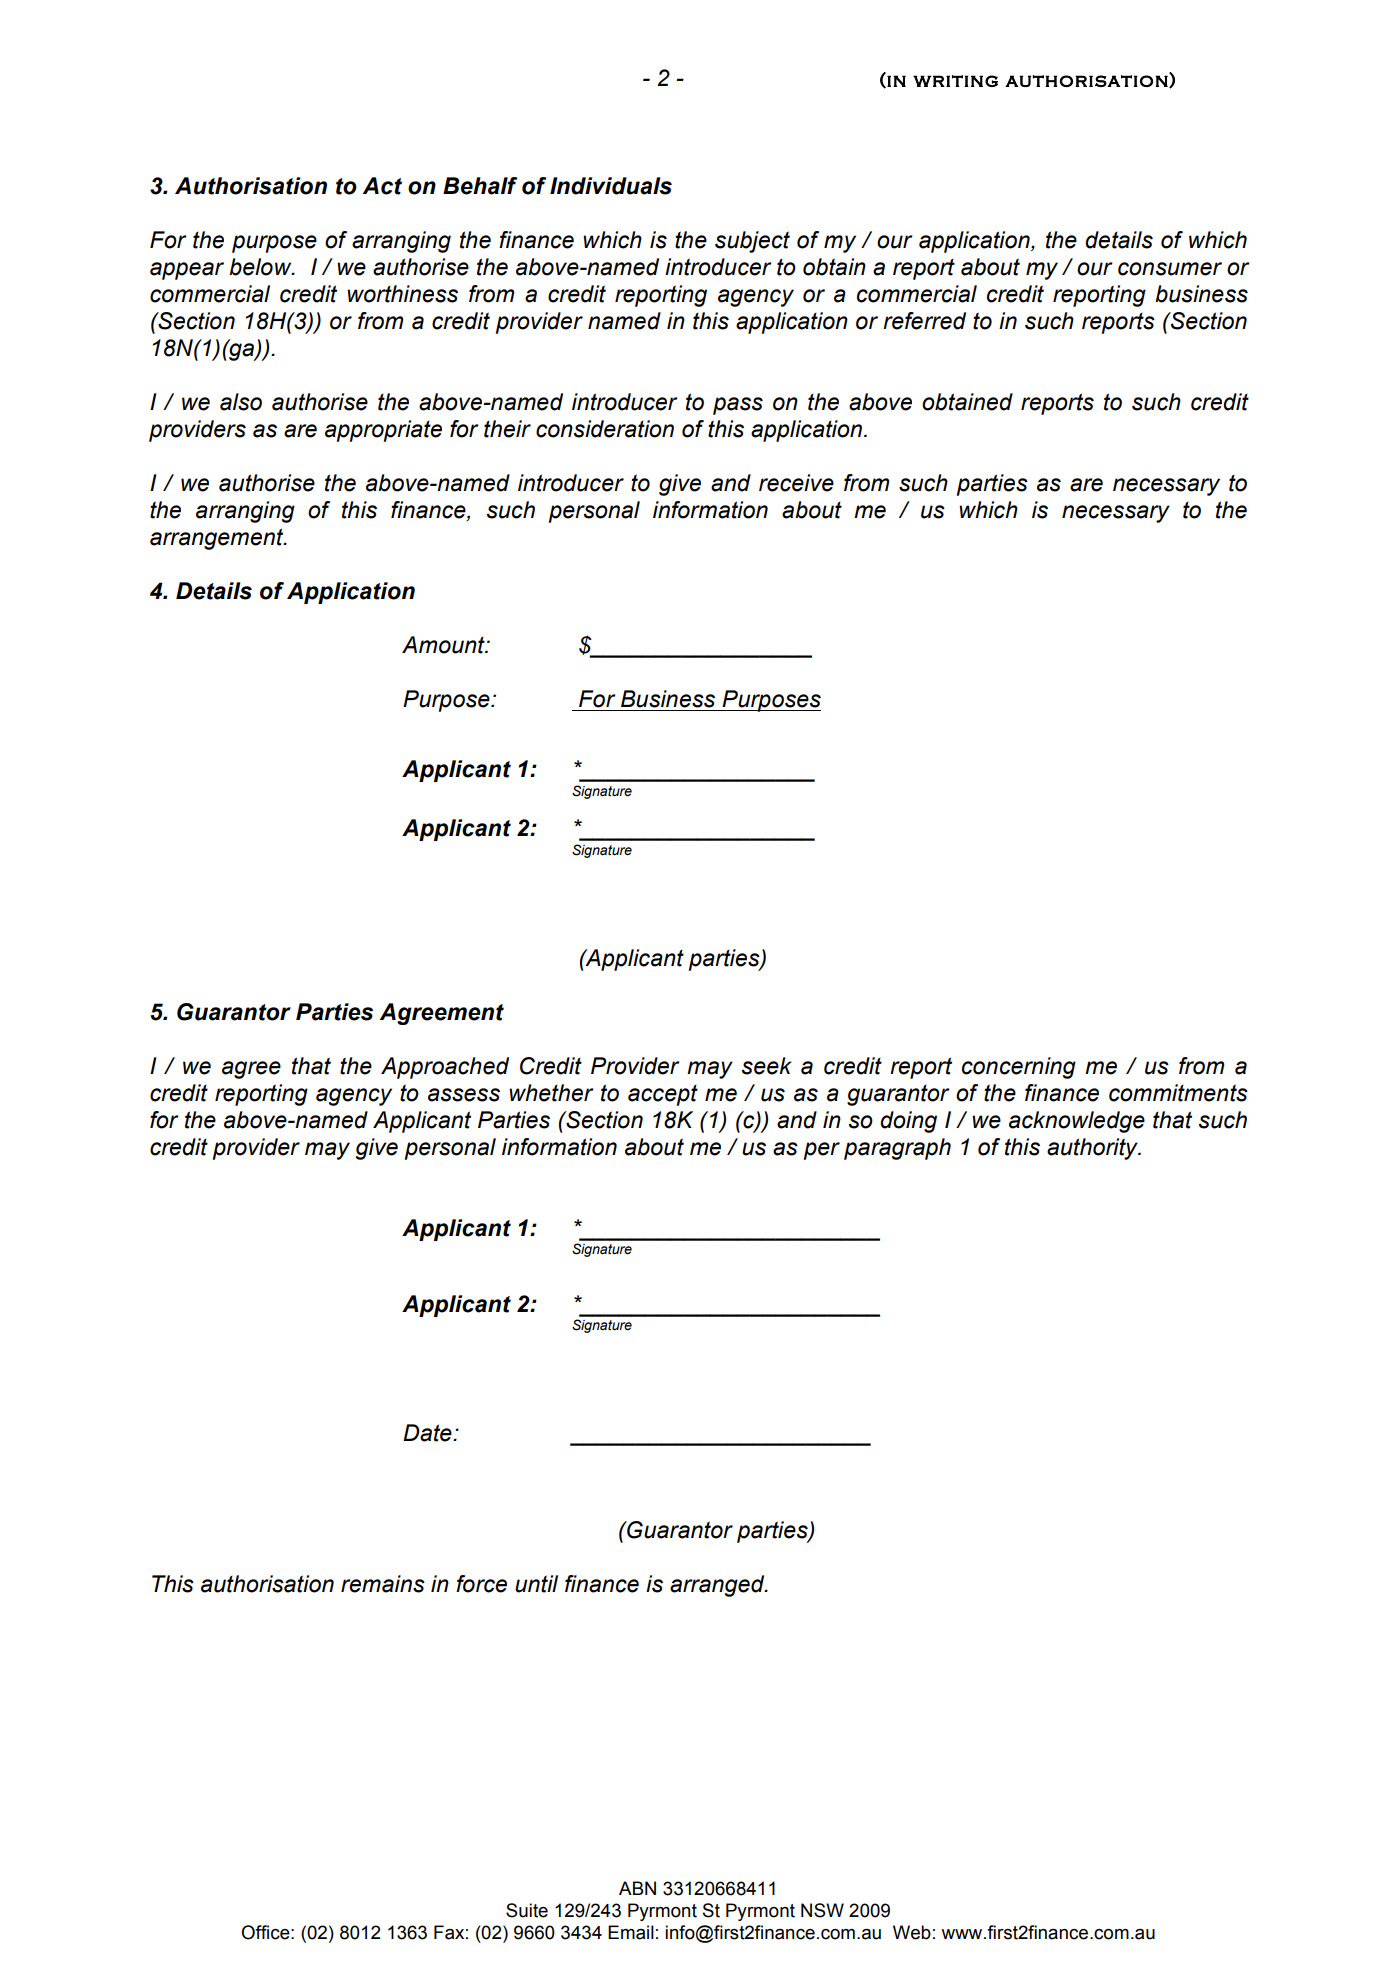 The height and width of the page is (1976, 1397). What do you see at coordinates (428, 1433) in the page?
I see `Date` at bounding box center [428, 1433].
